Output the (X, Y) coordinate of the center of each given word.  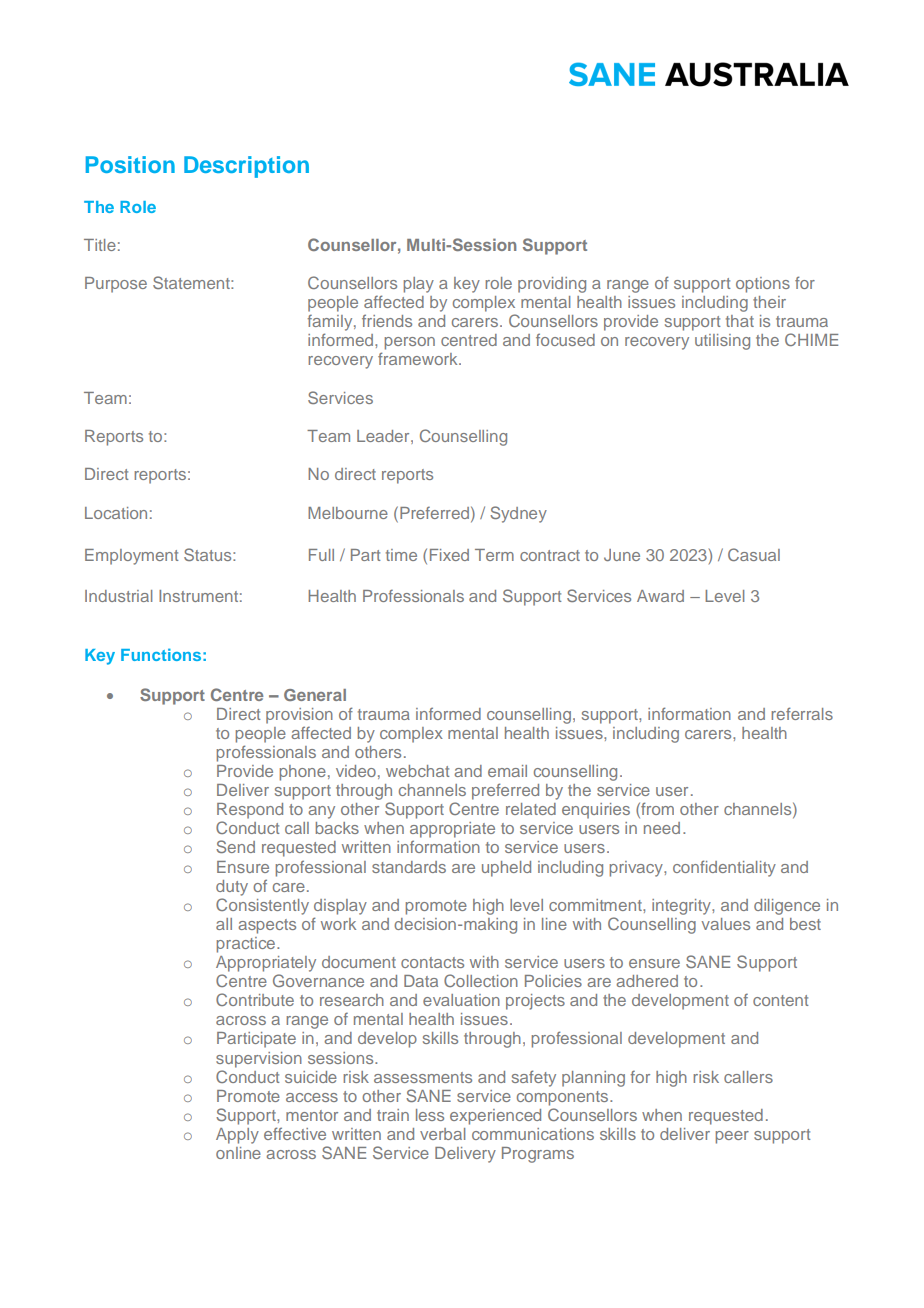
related (531, 809)
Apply (237, 1136)
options (763, 285)
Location (116, 513)
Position (130, 164)
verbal (442, 1134)
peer (732, 1137)
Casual (754, 554)
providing (552, 285)
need (662, 828)
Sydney (518, 514)
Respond (250, 811)
